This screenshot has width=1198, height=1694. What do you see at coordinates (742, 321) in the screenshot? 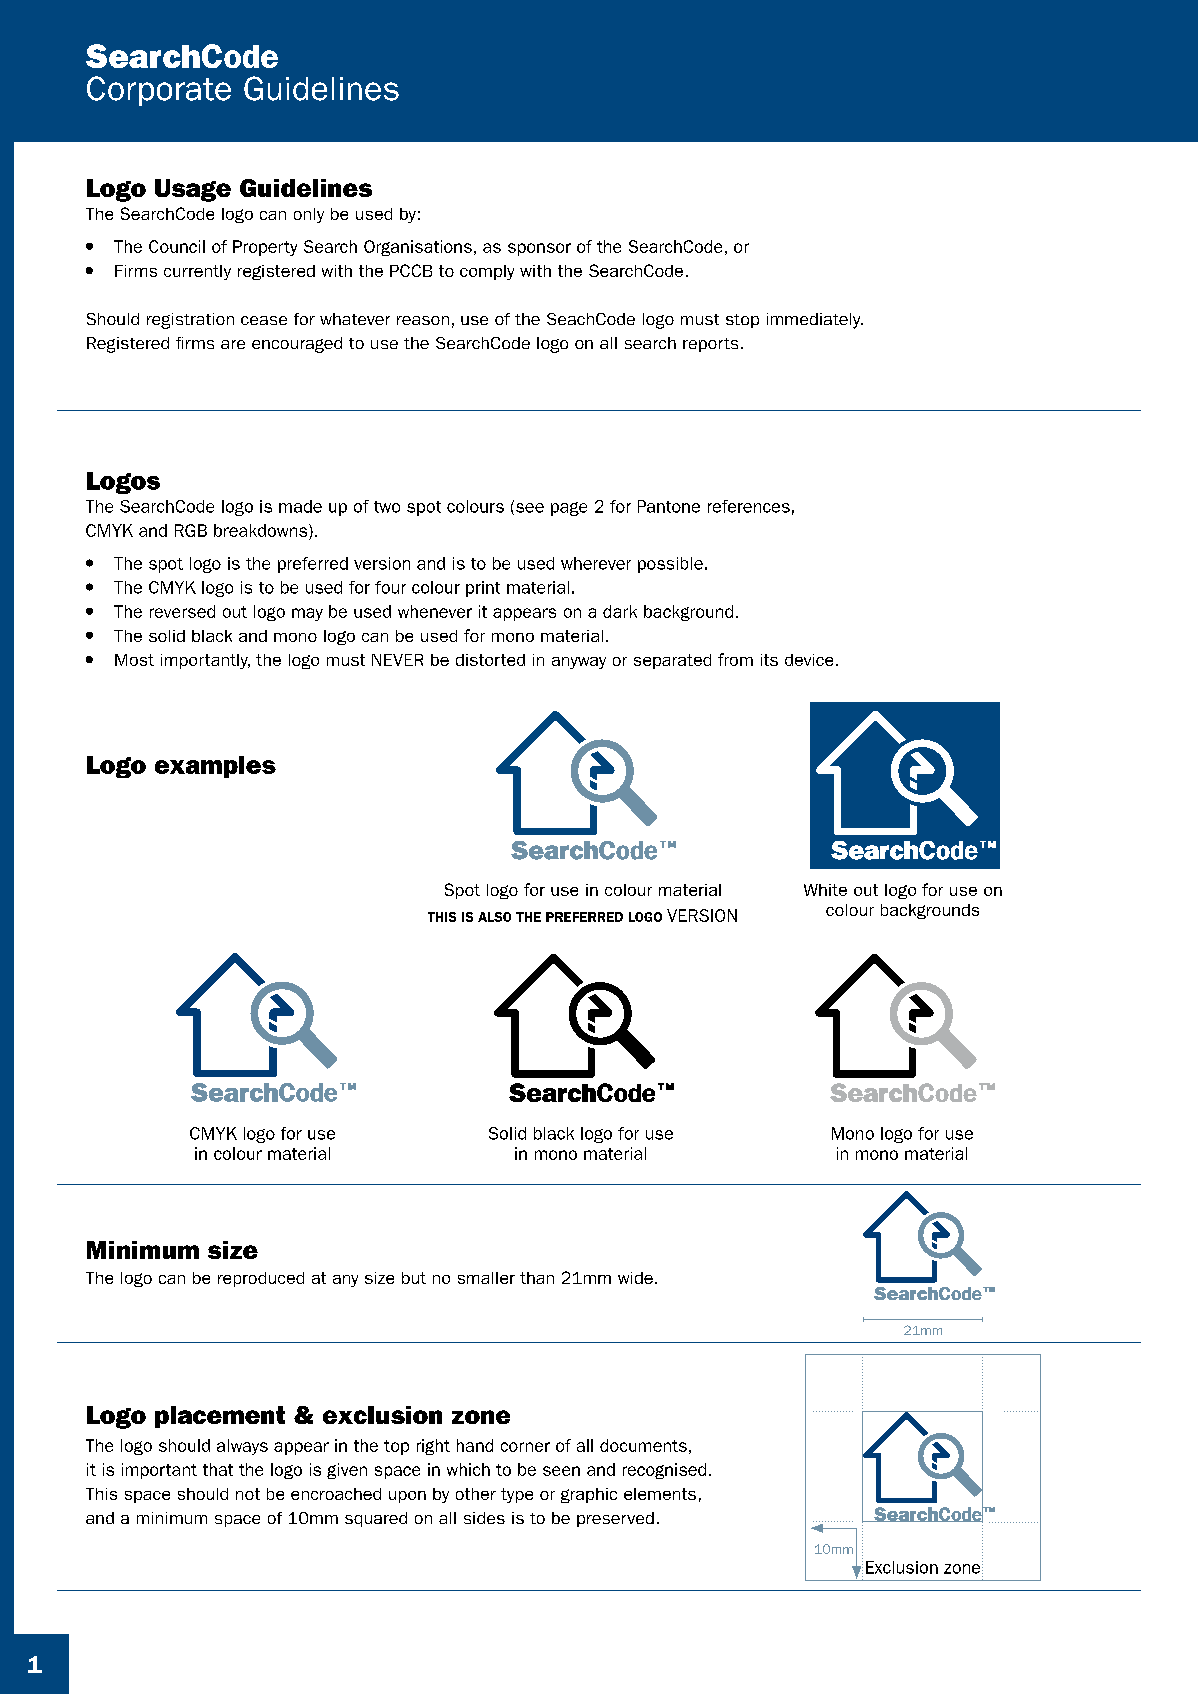
I see `stop` at bounding box center [742, 321].
